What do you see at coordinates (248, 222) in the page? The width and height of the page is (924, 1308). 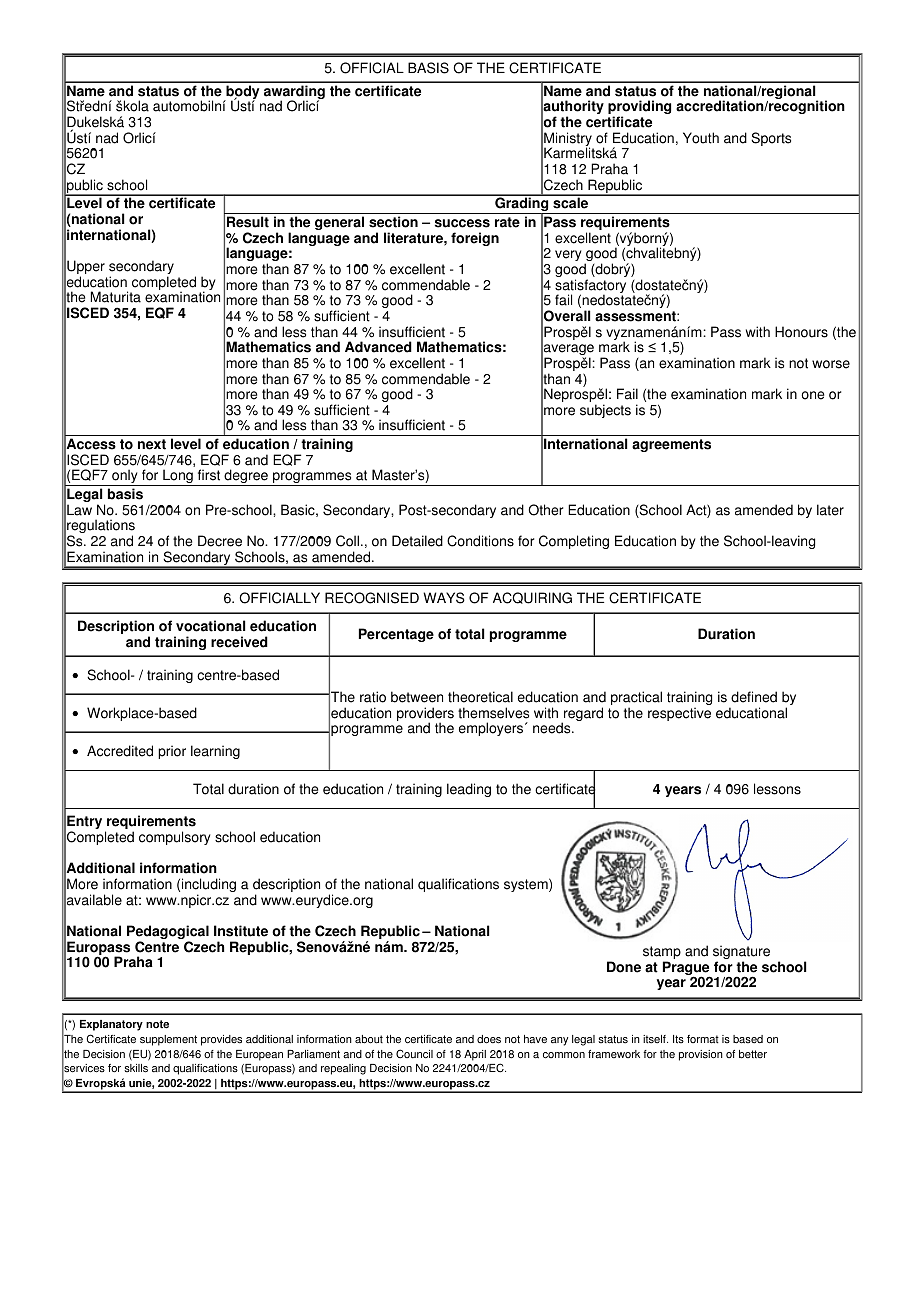 I see `Result` at bounding box center [248, 222].
